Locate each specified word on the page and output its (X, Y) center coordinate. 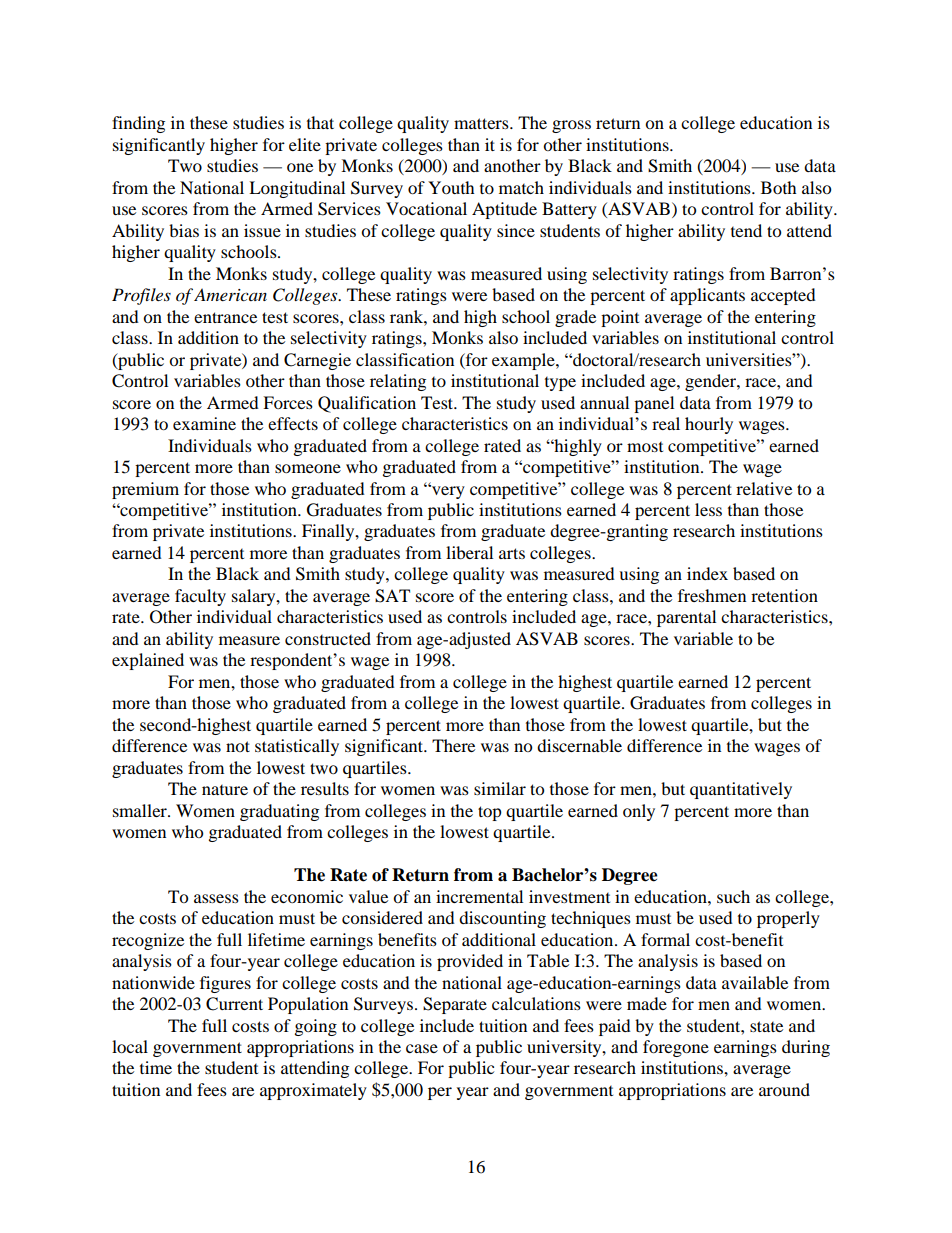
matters (482, 123)
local (130, 1046)
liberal (469, 552)
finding (138, 124)
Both (779, 187)
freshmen (712, 595)
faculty (200, 597)
